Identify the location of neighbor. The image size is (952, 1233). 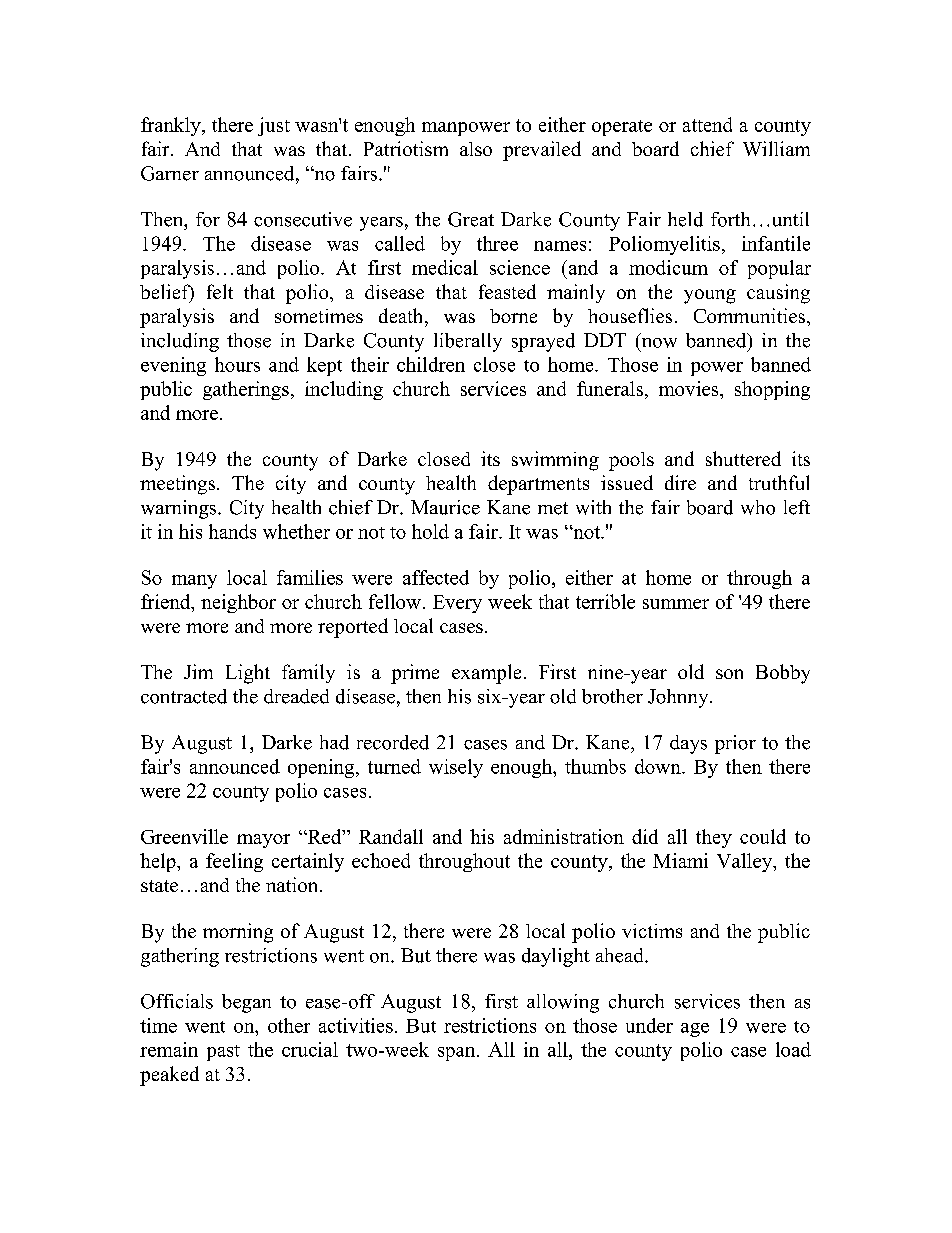
(238, 603).
